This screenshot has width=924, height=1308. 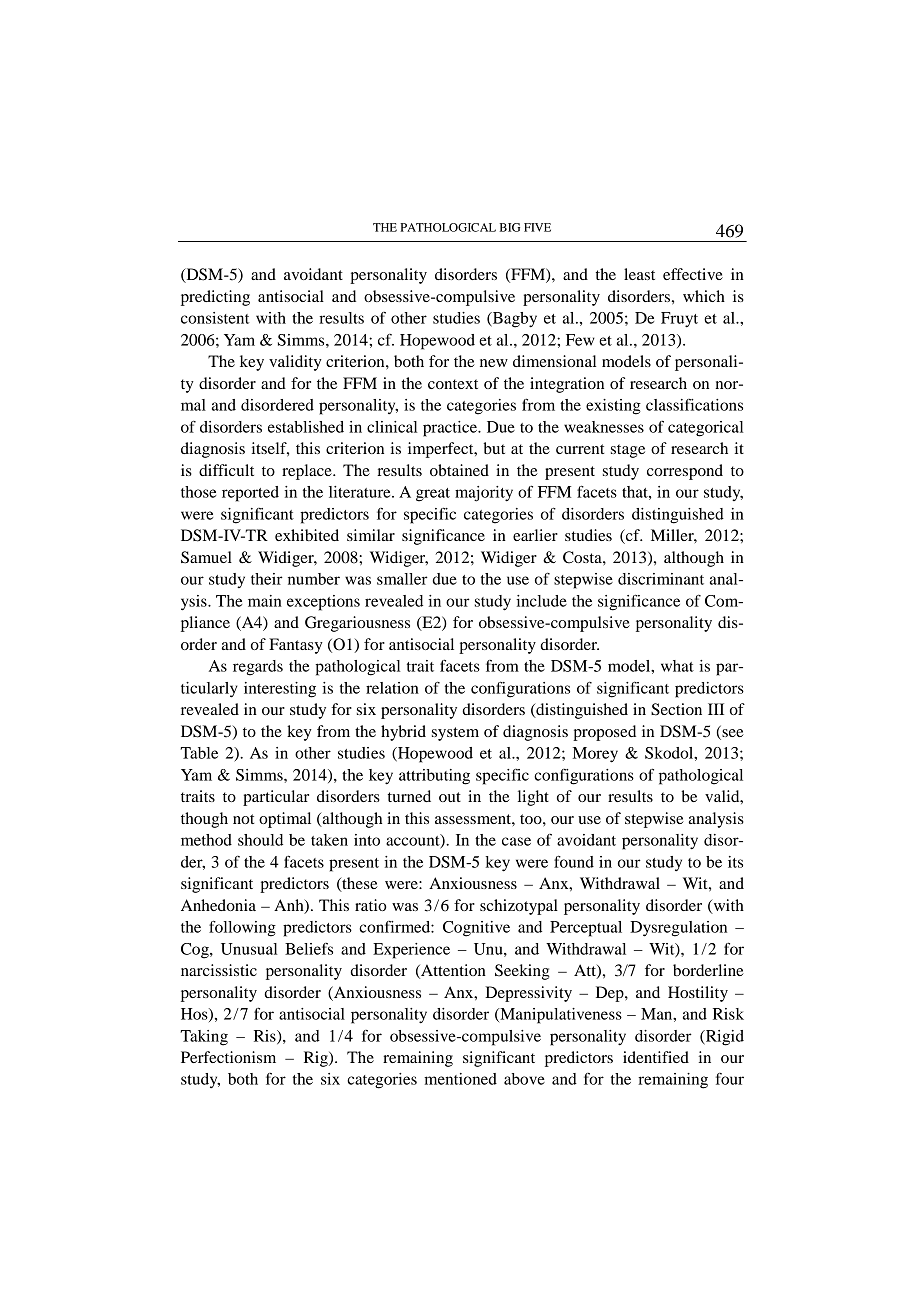 I want to click on mentioned, so click(x=460, y=1079).
